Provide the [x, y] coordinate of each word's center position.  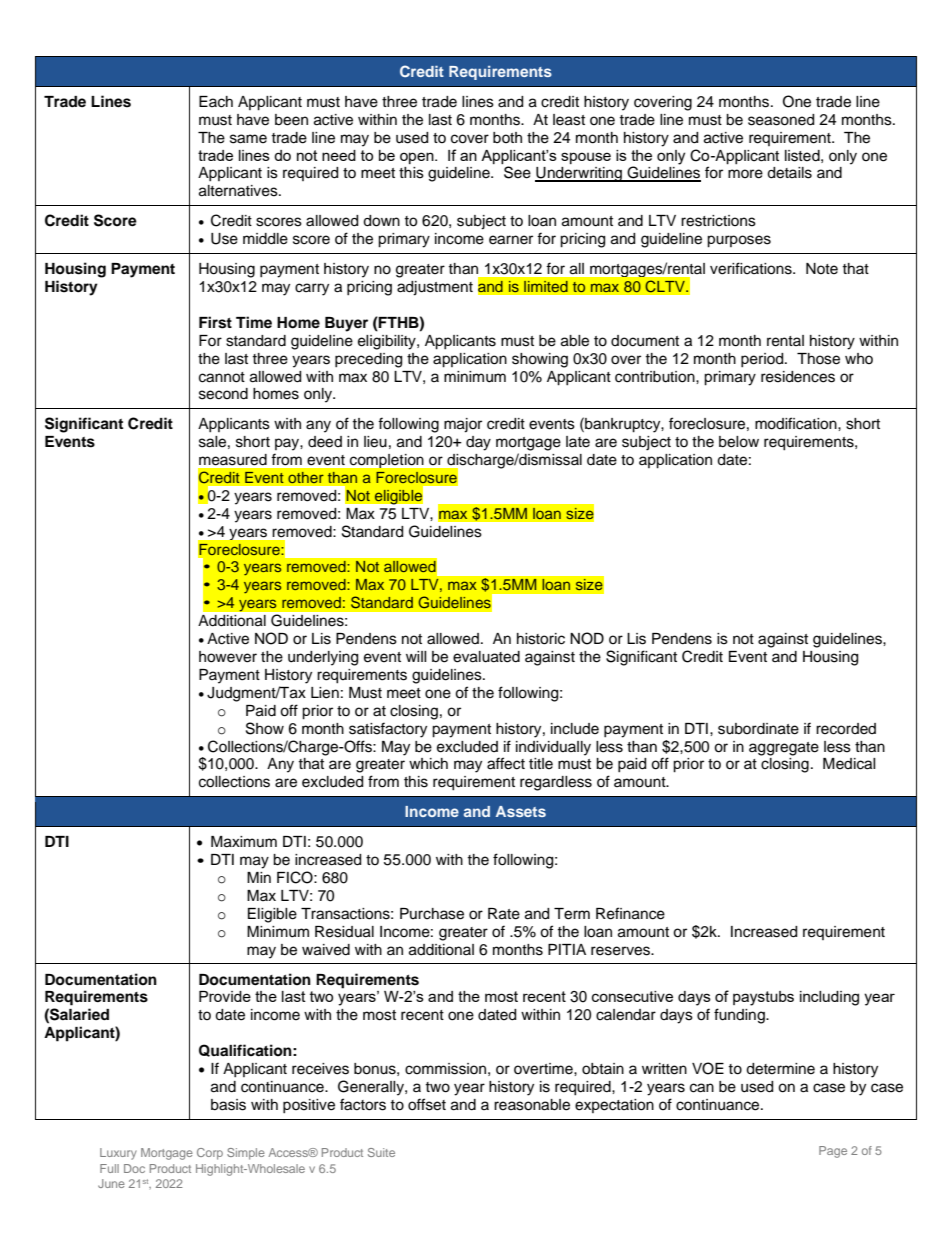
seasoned [781, 120]
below [739, 442]
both [507, 137]
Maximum [244, 842]
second [223, 394]
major [463, 425]
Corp [210, 1154]
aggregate [784, 749]
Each [216, 102]
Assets [521, 811]
